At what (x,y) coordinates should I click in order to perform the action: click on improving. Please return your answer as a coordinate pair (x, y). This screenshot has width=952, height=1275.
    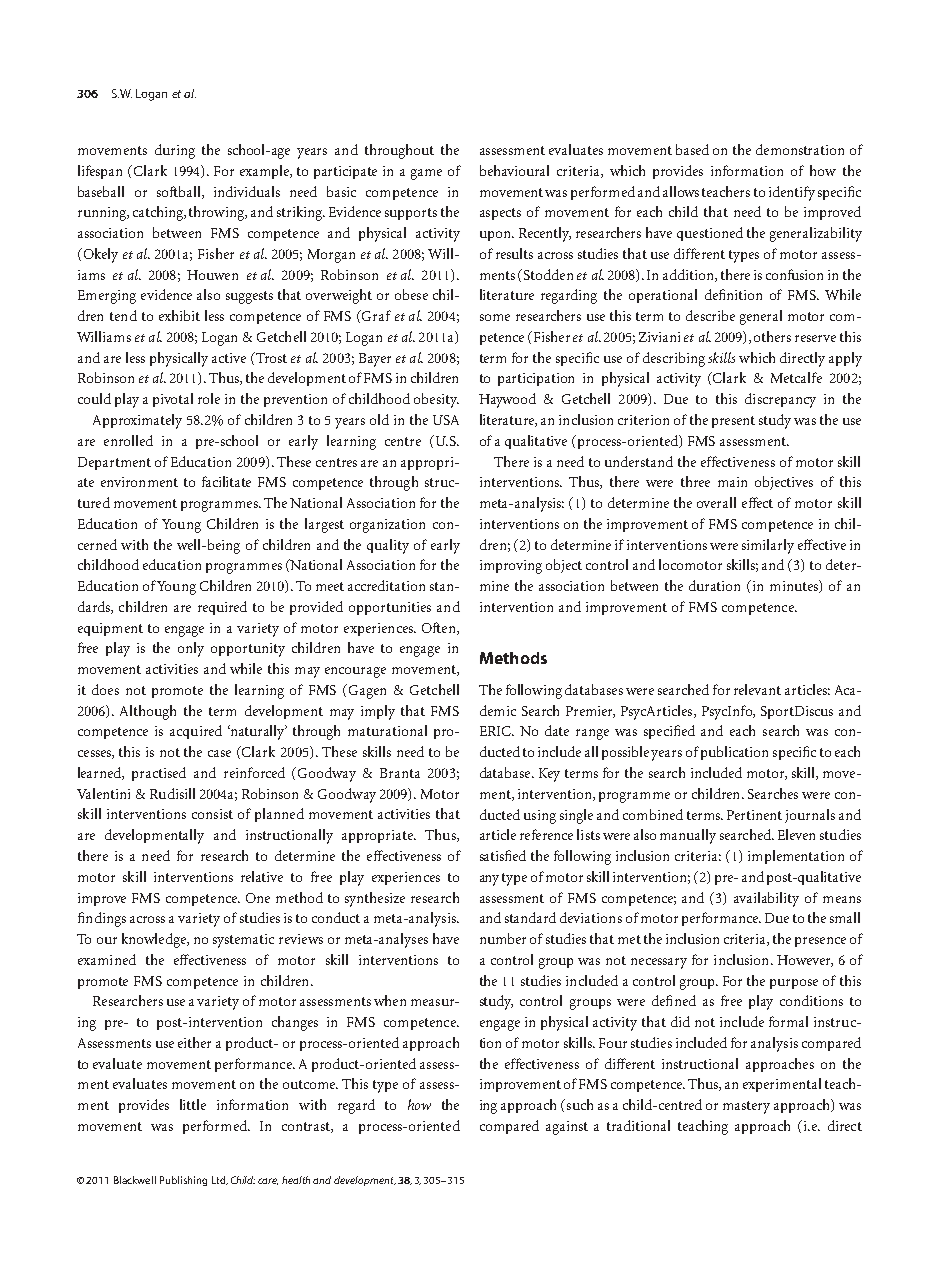
    Looking at the image, I should click on (511, 567).
